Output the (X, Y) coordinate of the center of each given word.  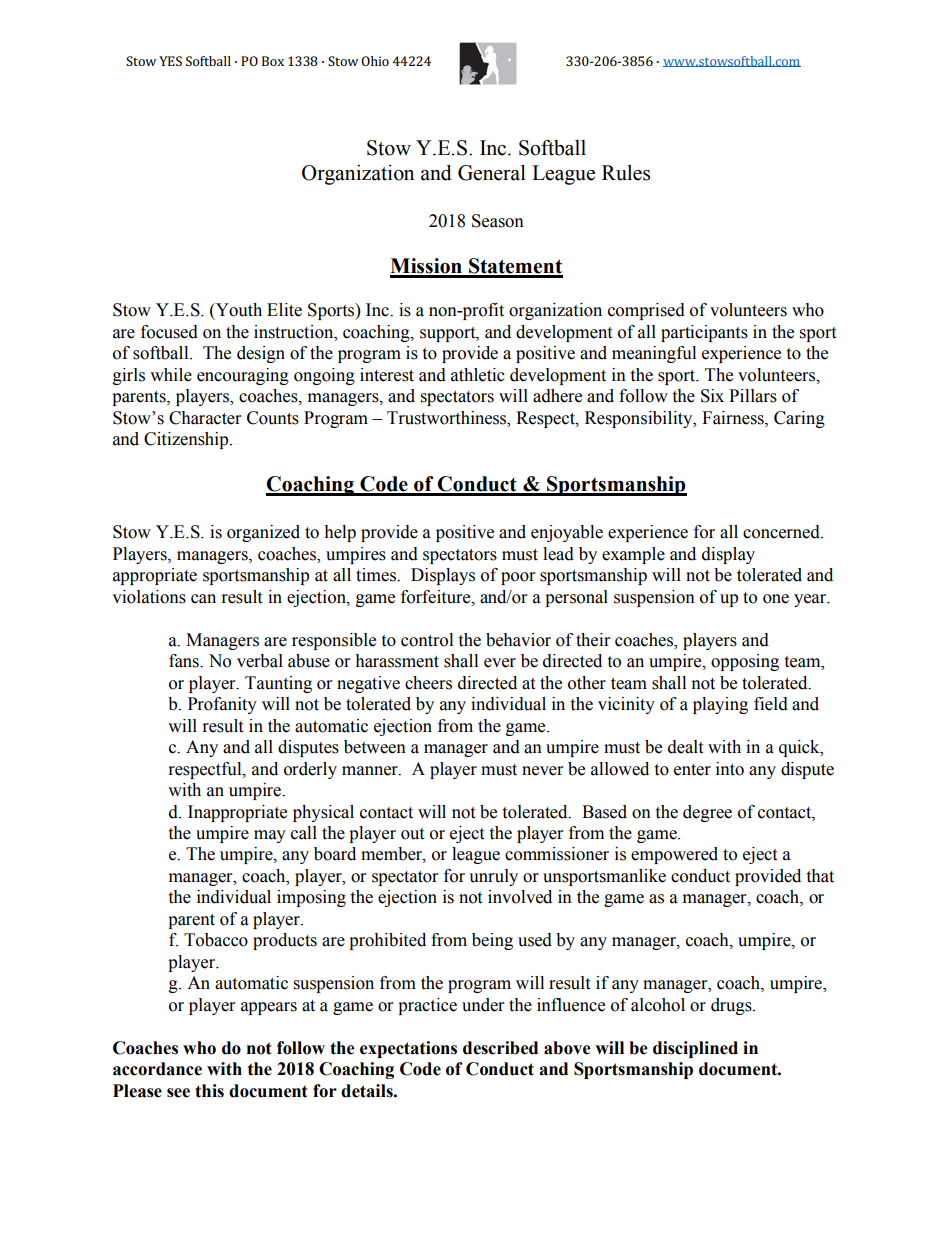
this (209, 1091)
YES (170, 61)
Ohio (375, 61)
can (203, 599)
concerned (782, 532)
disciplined (695, 1049)
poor (518, 578)
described (500, 1048)
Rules (626, 173)
